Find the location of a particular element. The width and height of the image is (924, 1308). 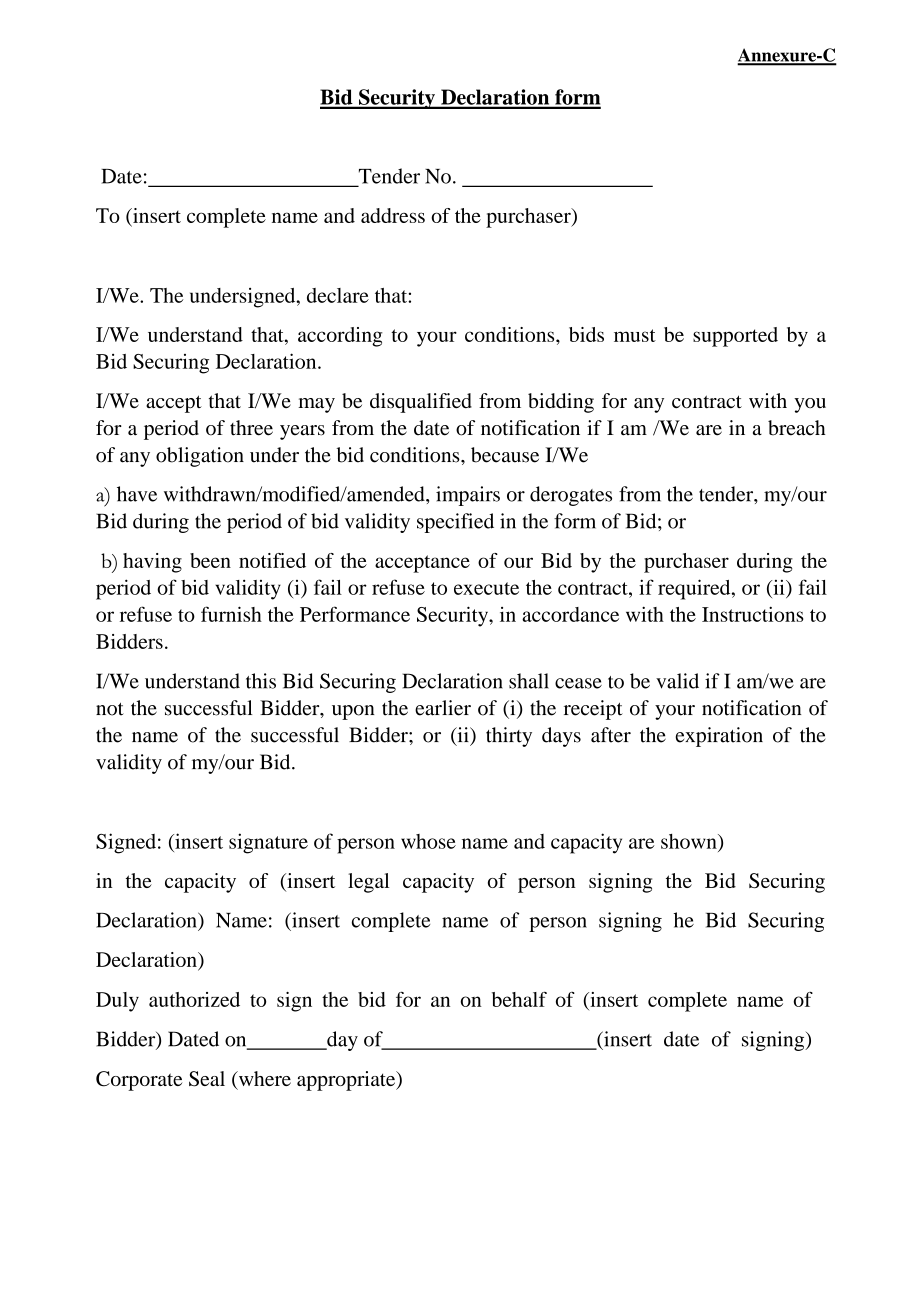

behalf is located at coordinates (519, 999).
